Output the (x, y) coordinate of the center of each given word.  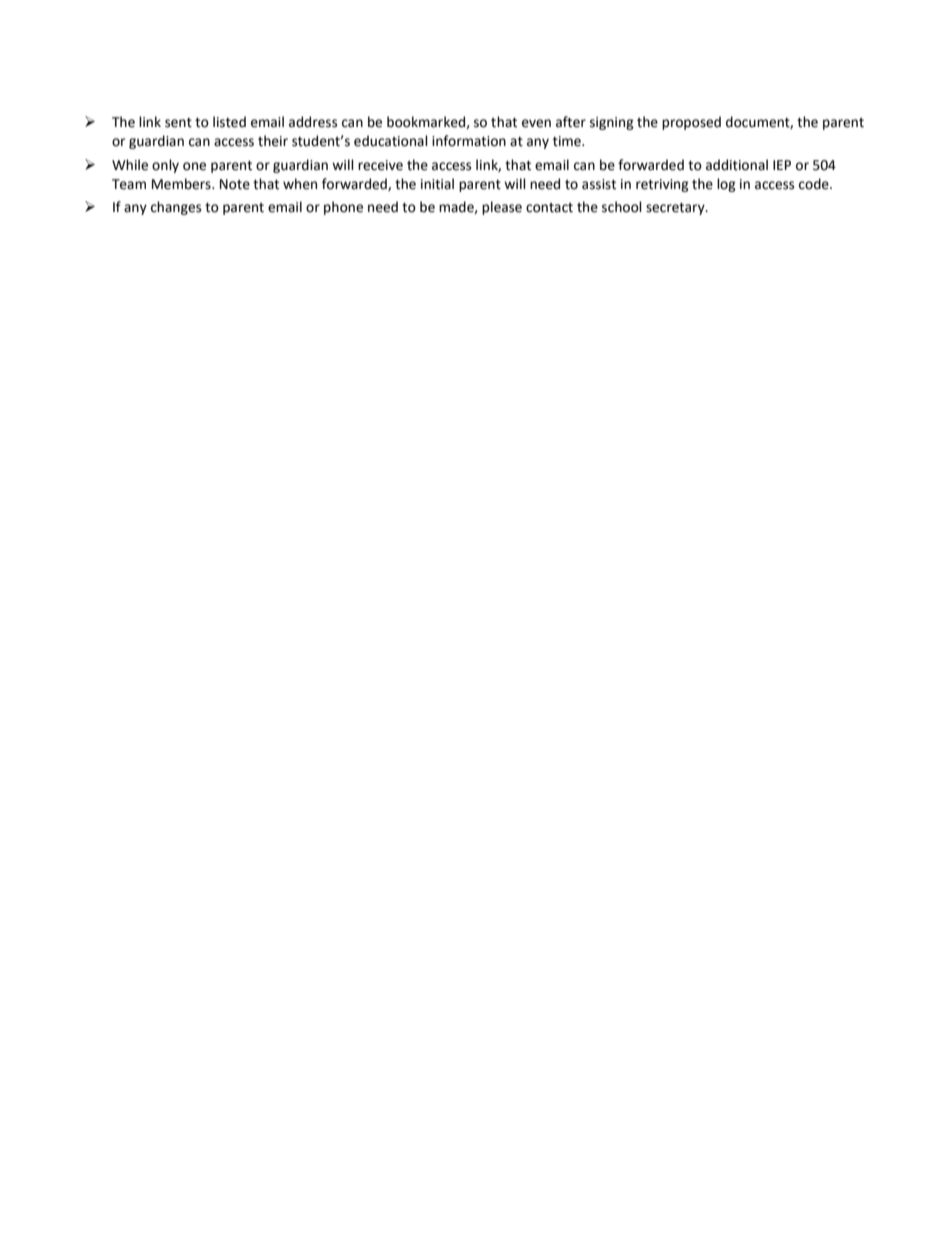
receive (380, 165)
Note (235, 184)
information (469, 141)
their (273, 141)
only (165, 166)
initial (437, 184)
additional (737, 165)
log (726, 185)
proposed (691, 123)
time (568, 141)
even (536, 123)
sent (178, 123)
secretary (676, 209)
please (502, 208)
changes (176, 208)
